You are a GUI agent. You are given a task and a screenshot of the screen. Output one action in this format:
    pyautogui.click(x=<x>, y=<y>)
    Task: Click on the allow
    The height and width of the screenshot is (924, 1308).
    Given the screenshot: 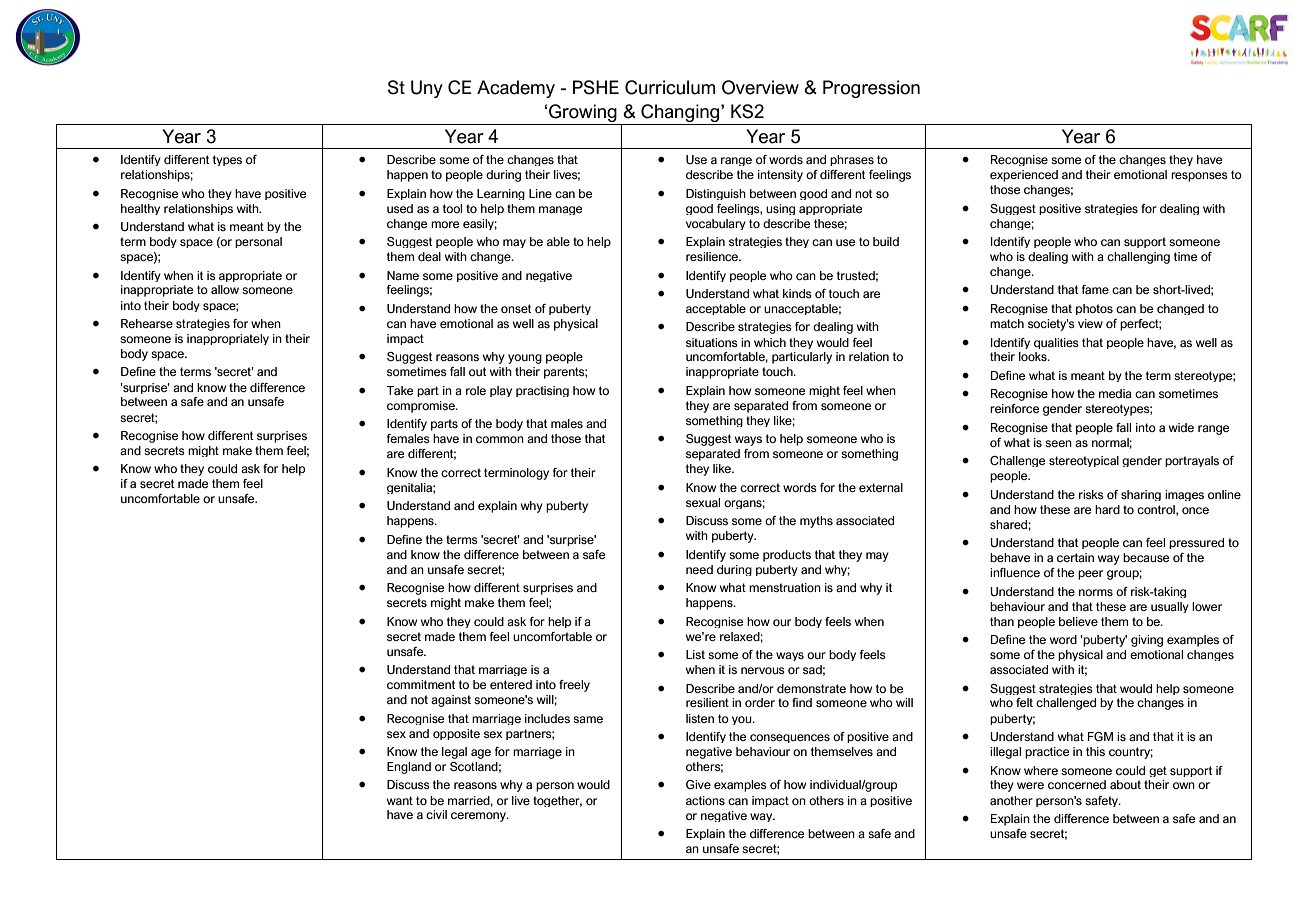 What is the action you would take?
    pyautogui.click(x=225, y=289)
